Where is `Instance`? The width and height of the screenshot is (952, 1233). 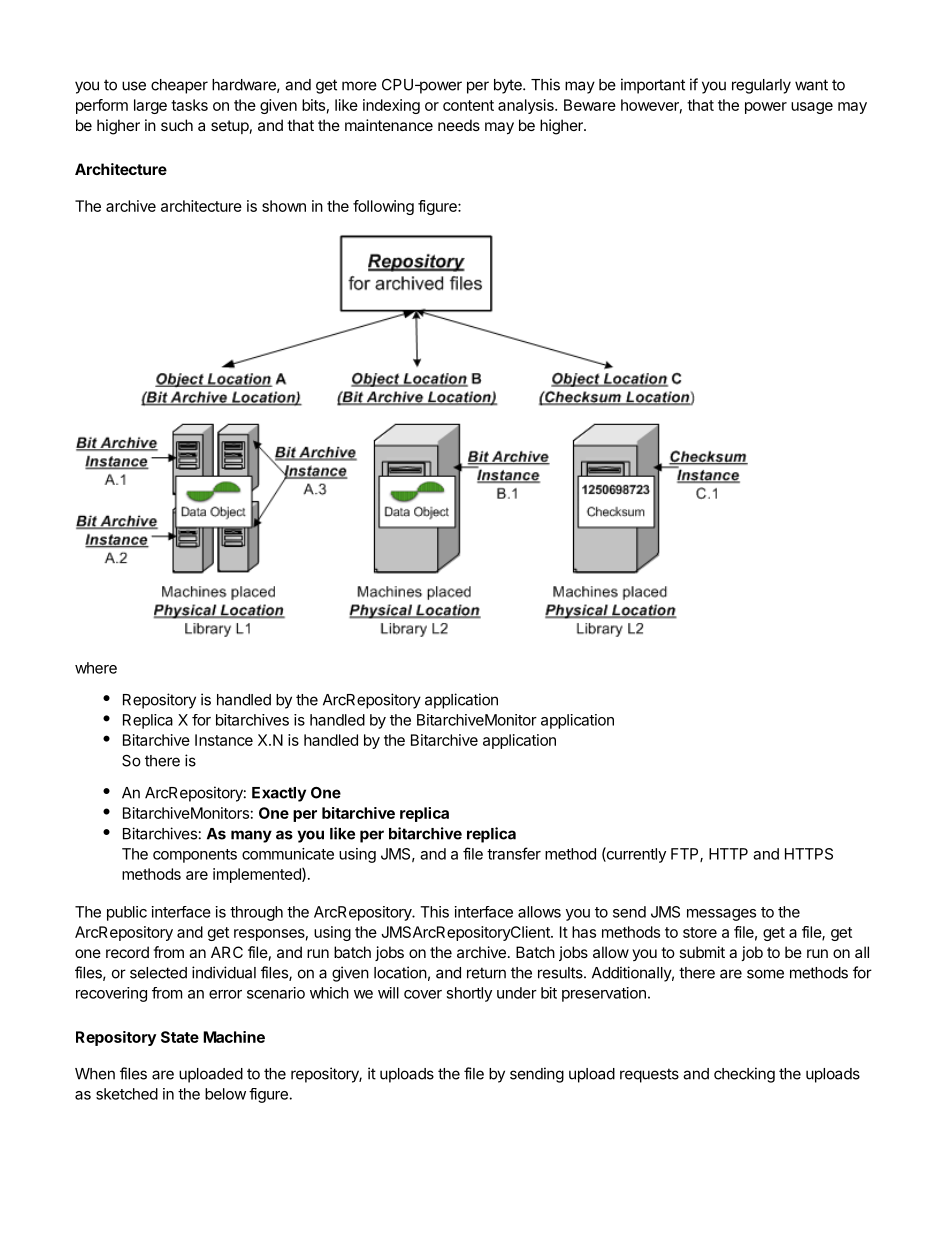
Instance is located at coordinates (224, 740).
